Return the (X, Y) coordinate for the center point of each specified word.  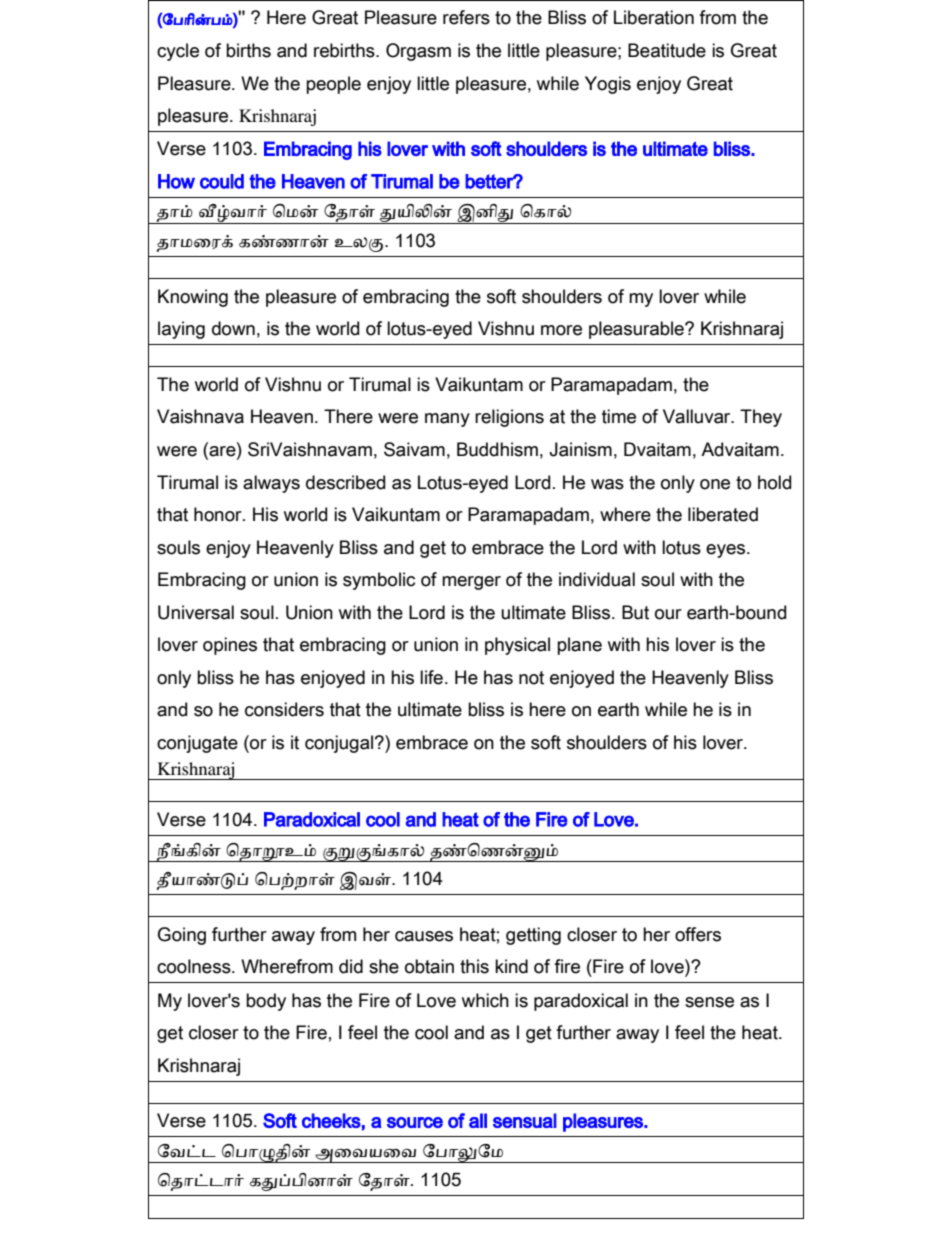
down (233, 328)
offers (698, 934)
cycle (178, 52)
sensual (525, 1120)
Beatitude (667, 50)
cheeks (331, 1120)
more (561, 330)
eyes (727, 551)
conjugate (197, 744)
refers (466, 17)
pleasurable (637, 330)
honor (219, 514)
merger (471, 583)
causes (424, 936)
